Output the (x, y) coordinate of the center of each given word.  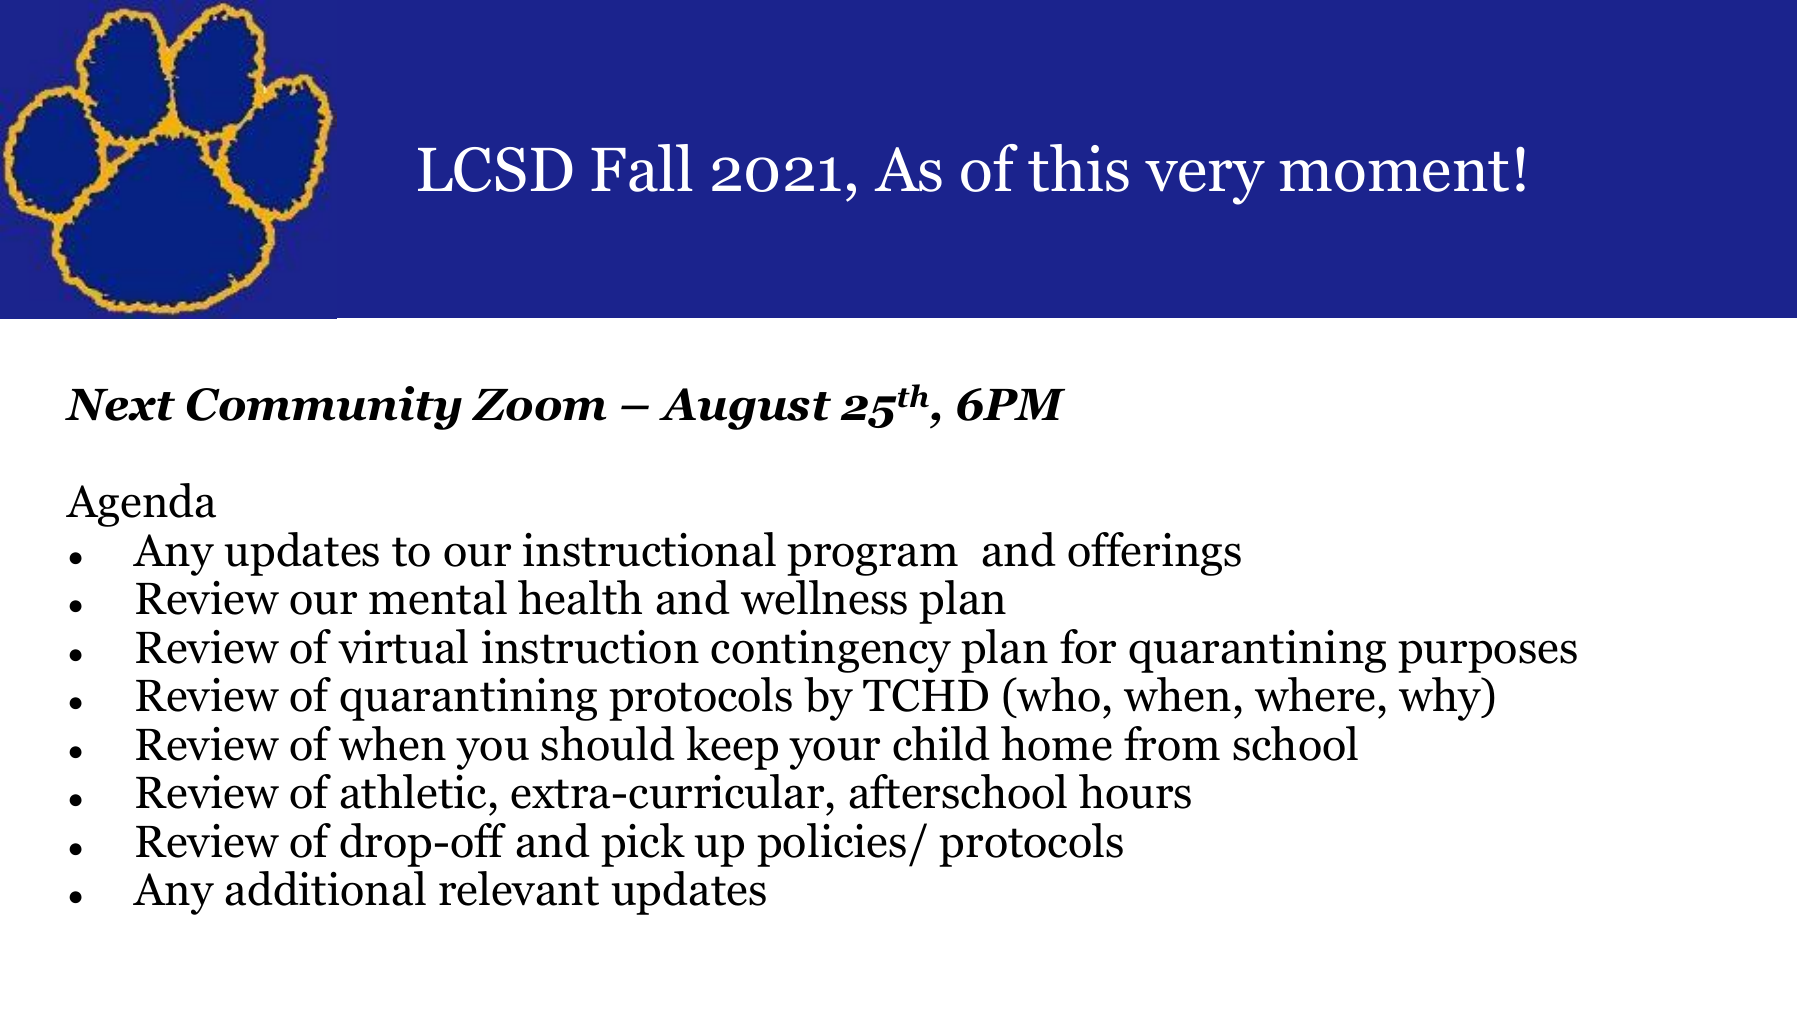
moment (1394, 172)
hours (1135, 791)
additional (325, 888)
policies (831, 845)
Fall (641, 168)
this (1078, 168)
